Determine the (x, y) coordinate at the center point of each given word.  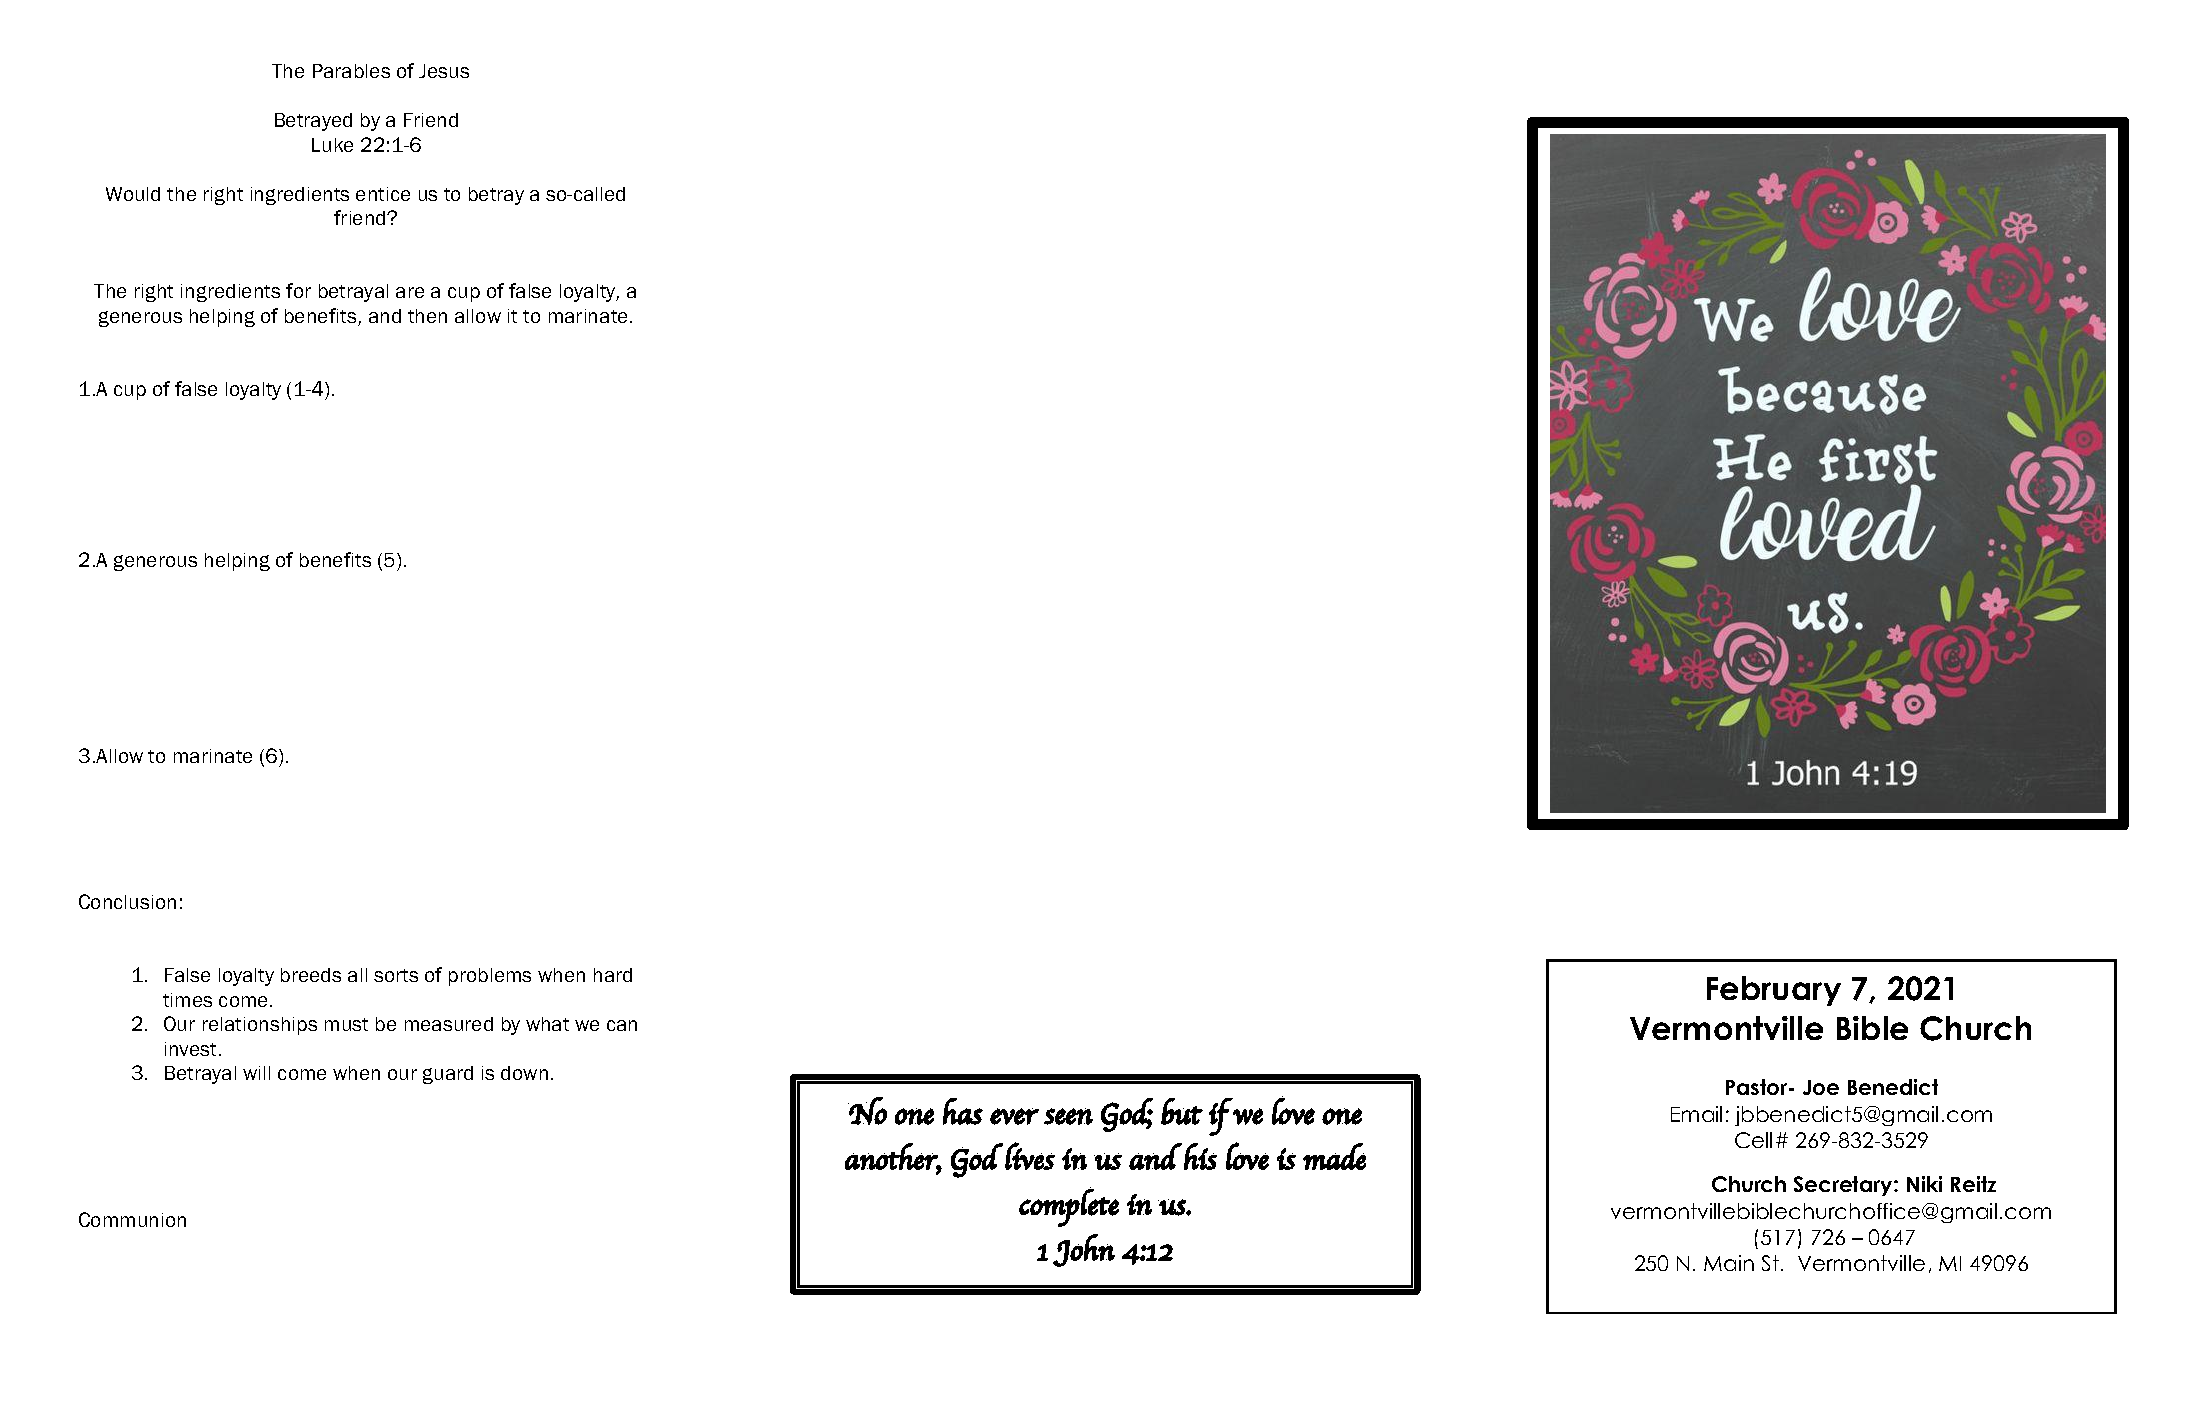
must (346, 1024)
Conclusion (127, 901)
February (1774, 991)
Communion (132, 1219)
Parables (351, 71)
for (298, 290)
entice (383, 194)
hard (613, 975)
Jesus (444, 71)
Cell (1753, 1140)
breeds (311, 975)
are (410, 292)
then (427, 316)
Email (1696, 1114)
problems (490, 977)
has (963, 1111)
